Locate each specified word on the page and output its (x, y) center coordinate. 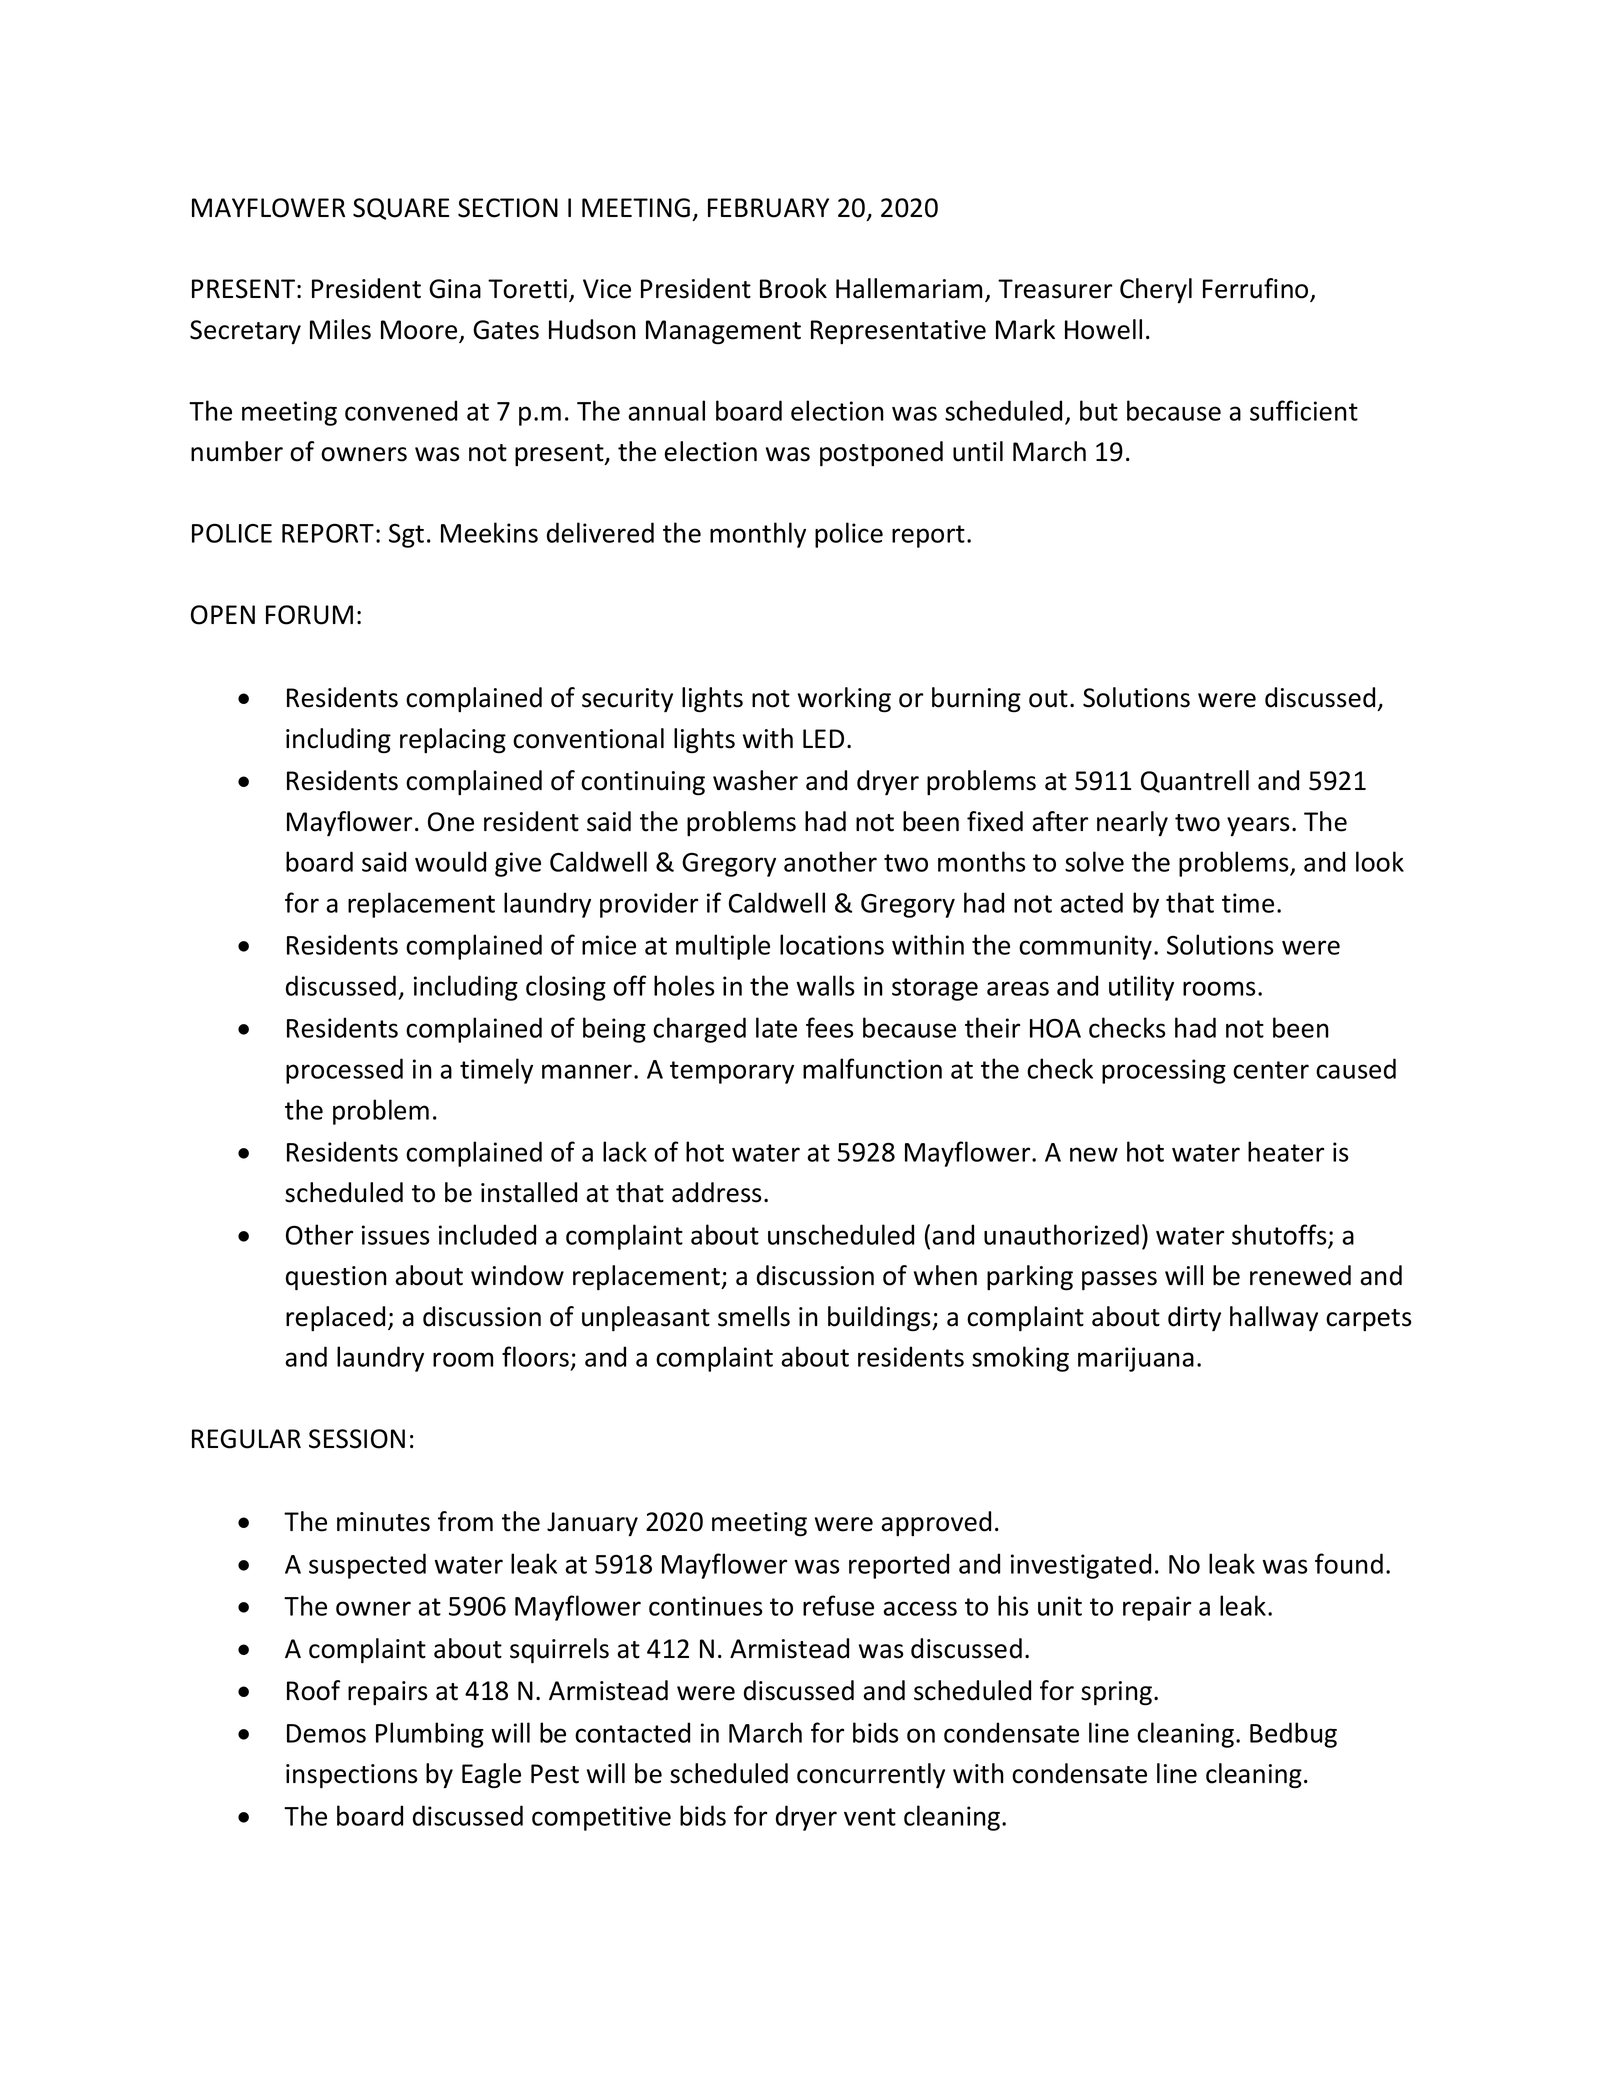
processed (344, 1071)
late (776, 1027)
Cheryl (1156, 291)
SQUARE (401, 209)
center (1271, 1070)
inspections (352, 1776)
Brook (793, 288)
